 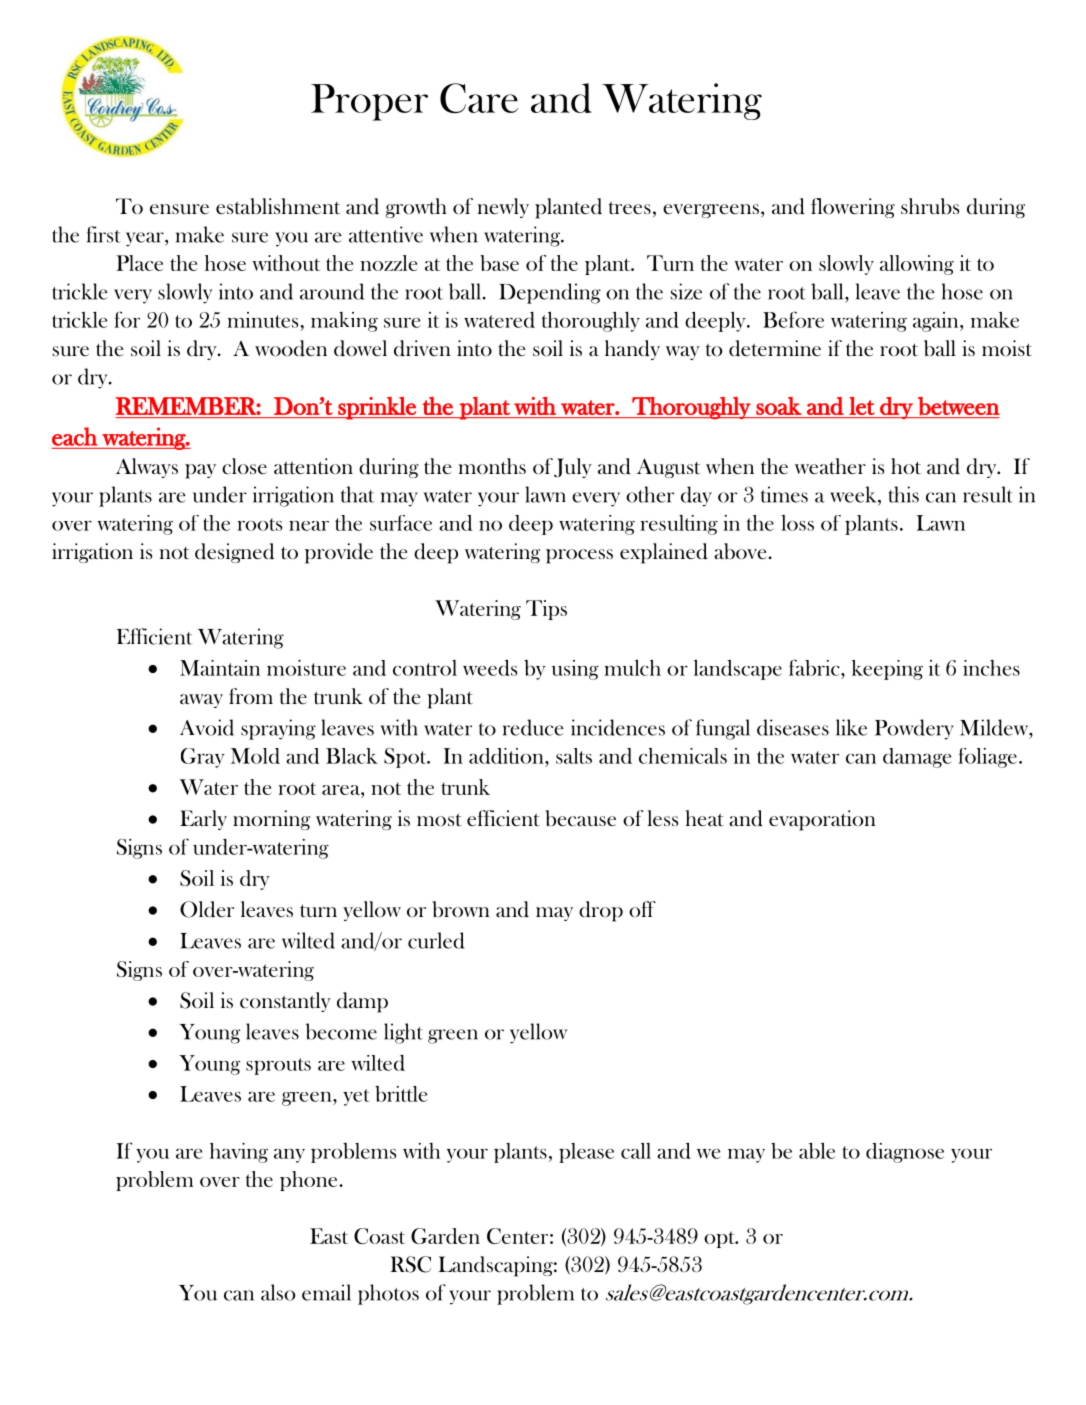 What do you see at coordinates (278, 206) in the document?
I see `establishment` at bounding box center [278, 206].
